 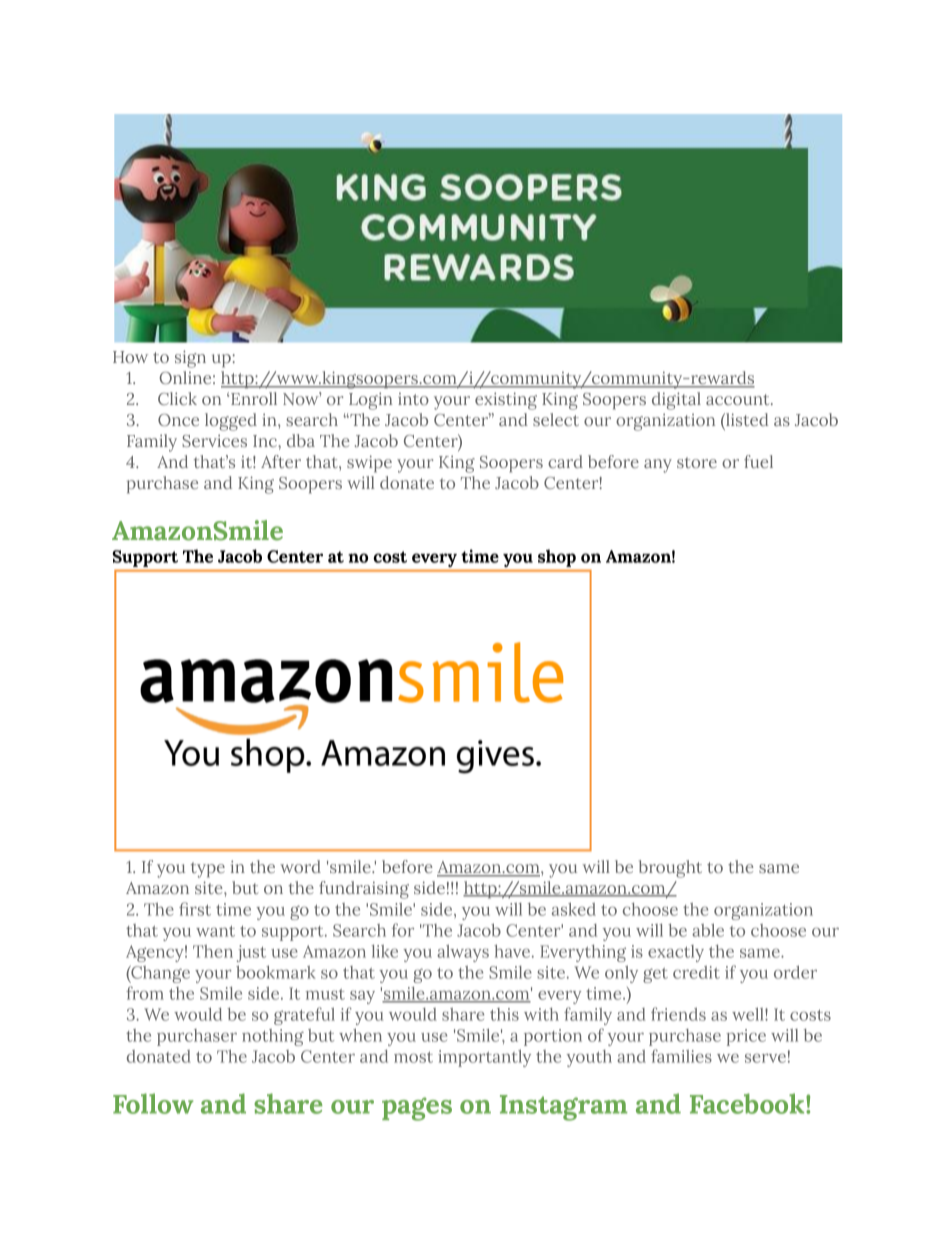 What do you see at coordinates (484, 1058) in the screenshot?
I see `importantly` at bounding box center [484, 1058].
